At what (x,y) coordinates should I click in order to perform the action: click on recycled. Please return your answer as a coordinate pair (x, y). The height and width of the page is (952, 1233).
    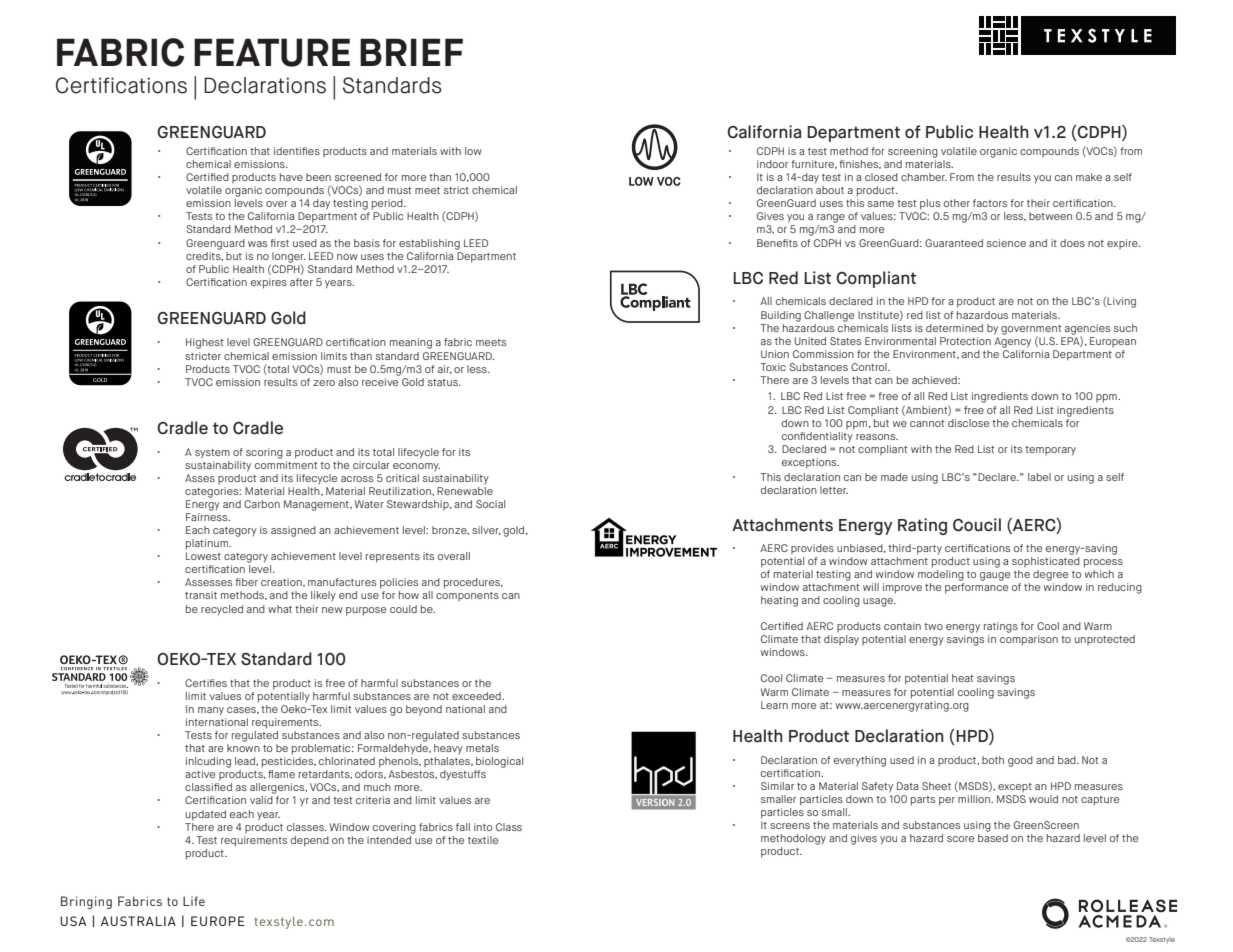
    Looking at the image, I should click on (222, 610).
